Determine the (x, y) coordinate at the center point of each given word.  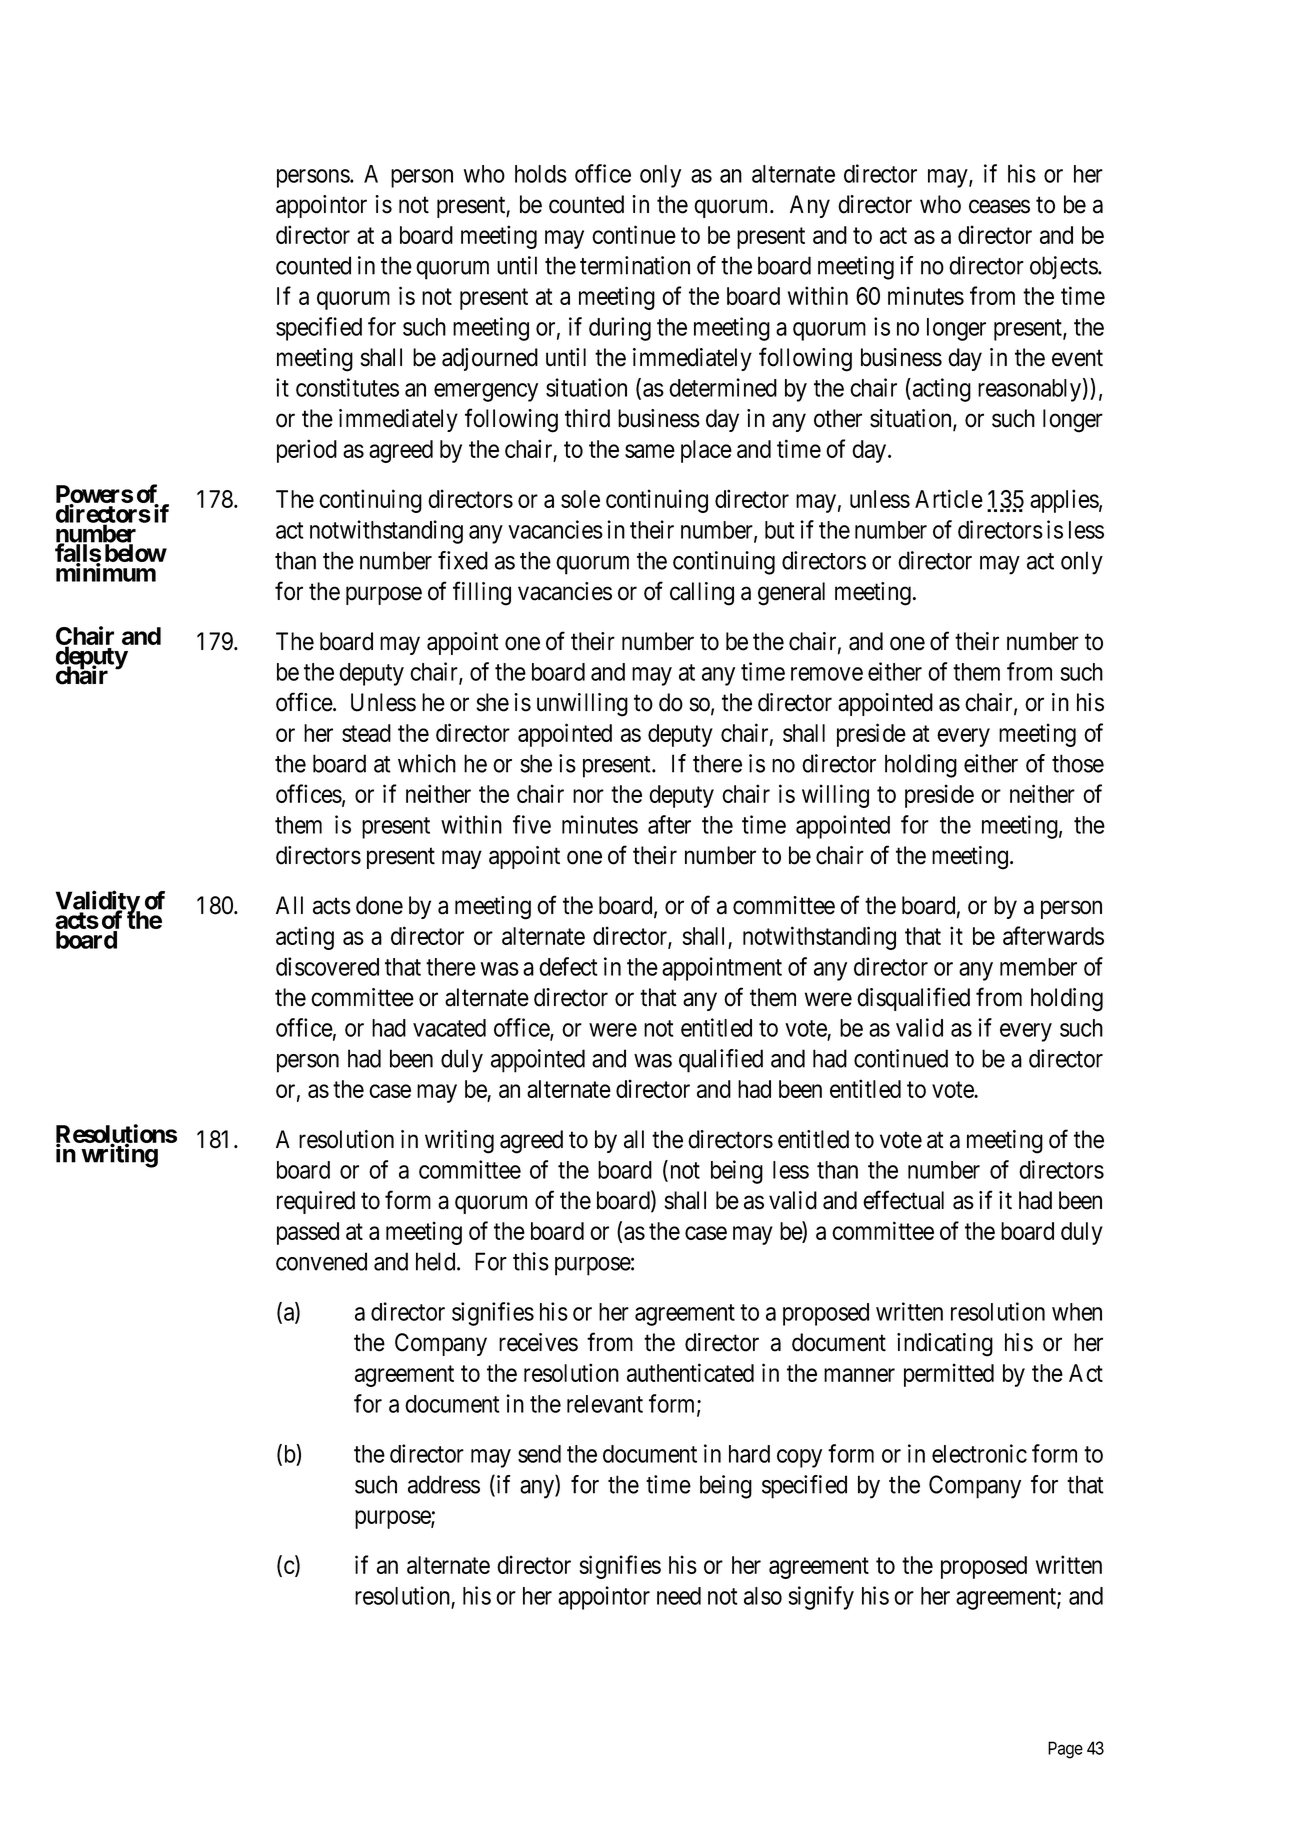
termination (635, 265)
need (679, 1596)
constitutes (347, 387)
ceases (999, 207)
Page (1065, 1750)
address (444, 1484)
